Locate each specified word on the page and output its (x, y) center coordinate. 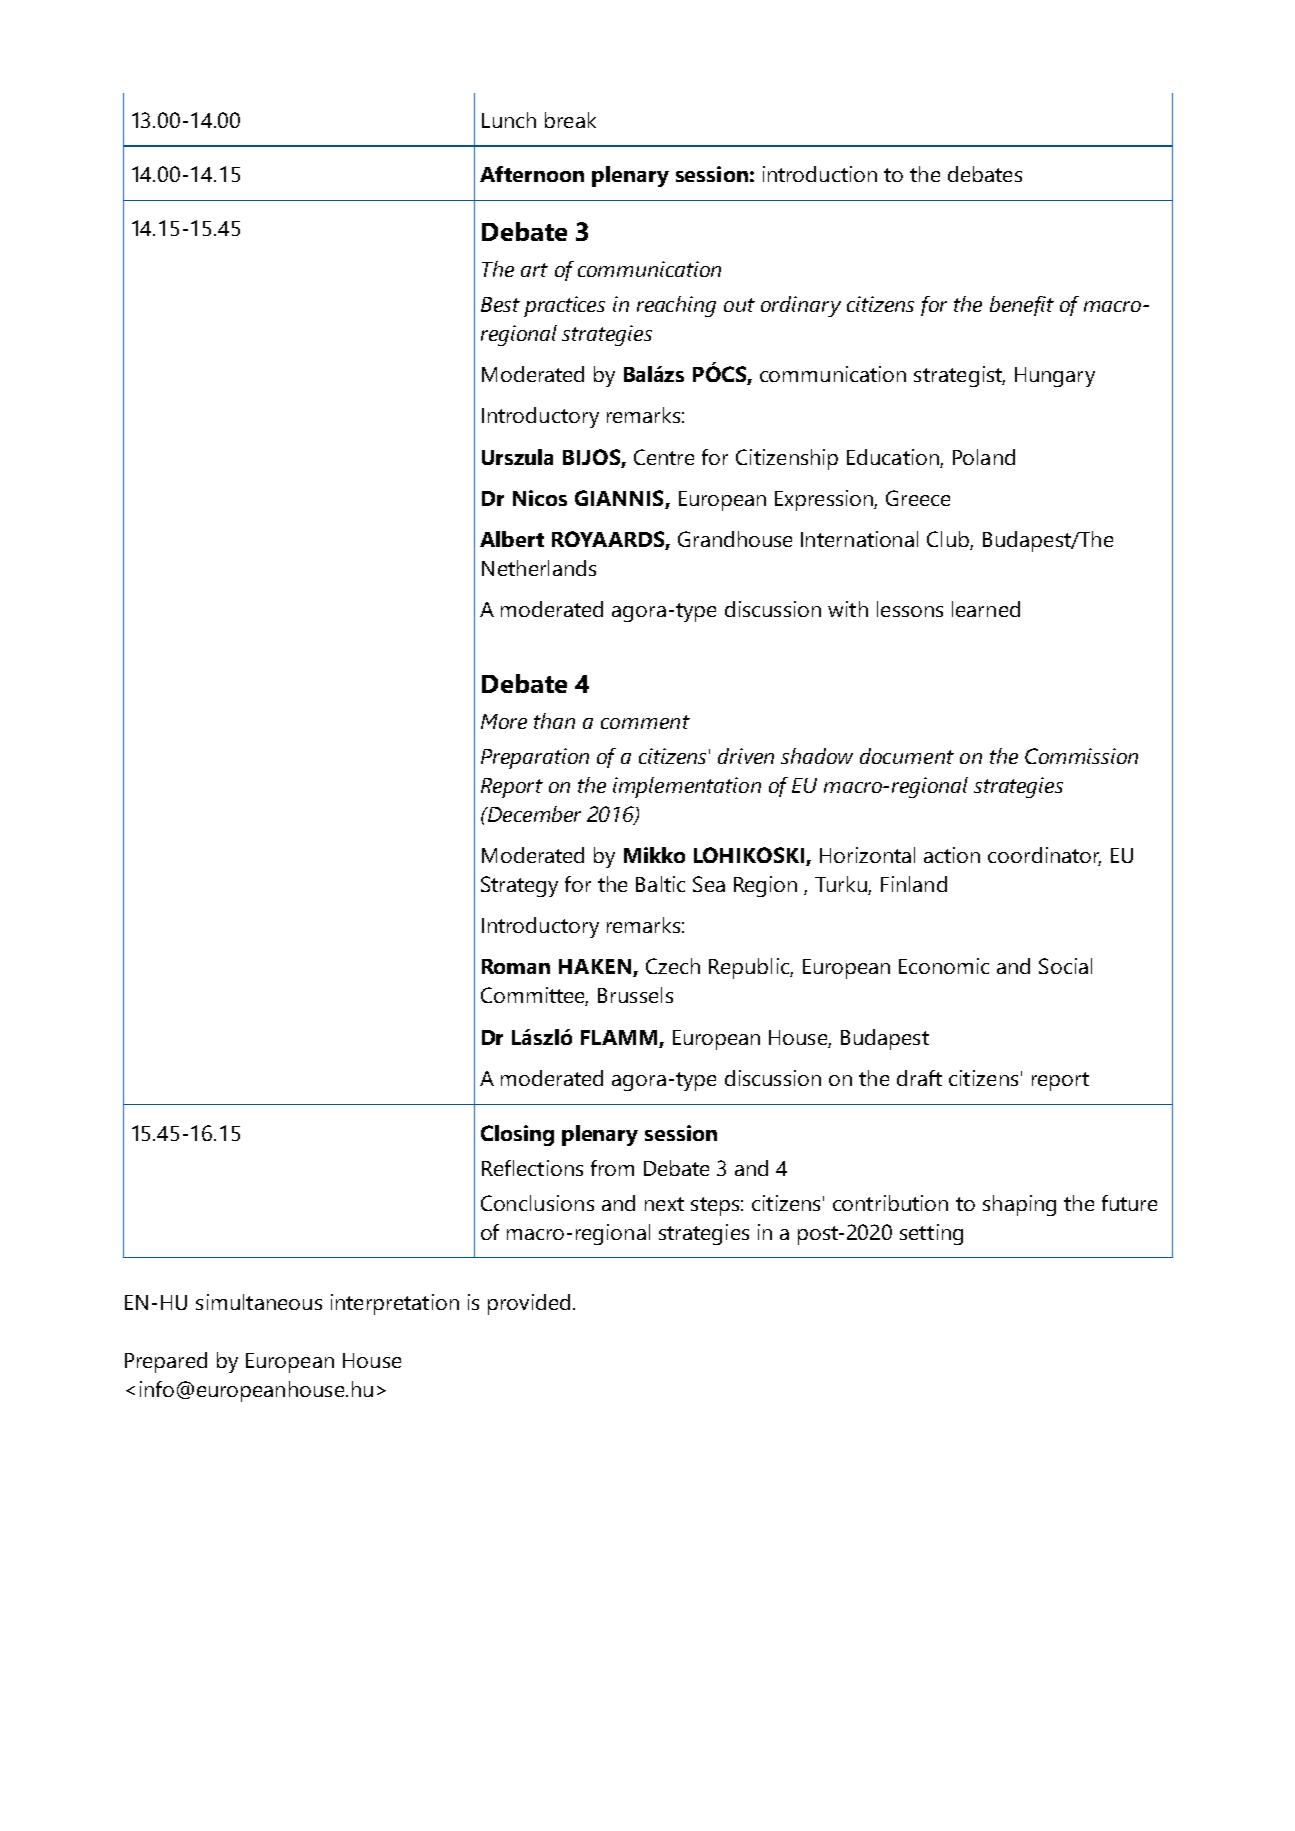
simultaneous (259, 1302)
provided (529, 1304)
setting (931, 1234)
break (570, 120)
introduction (820, 174)
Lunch (509, 120)
